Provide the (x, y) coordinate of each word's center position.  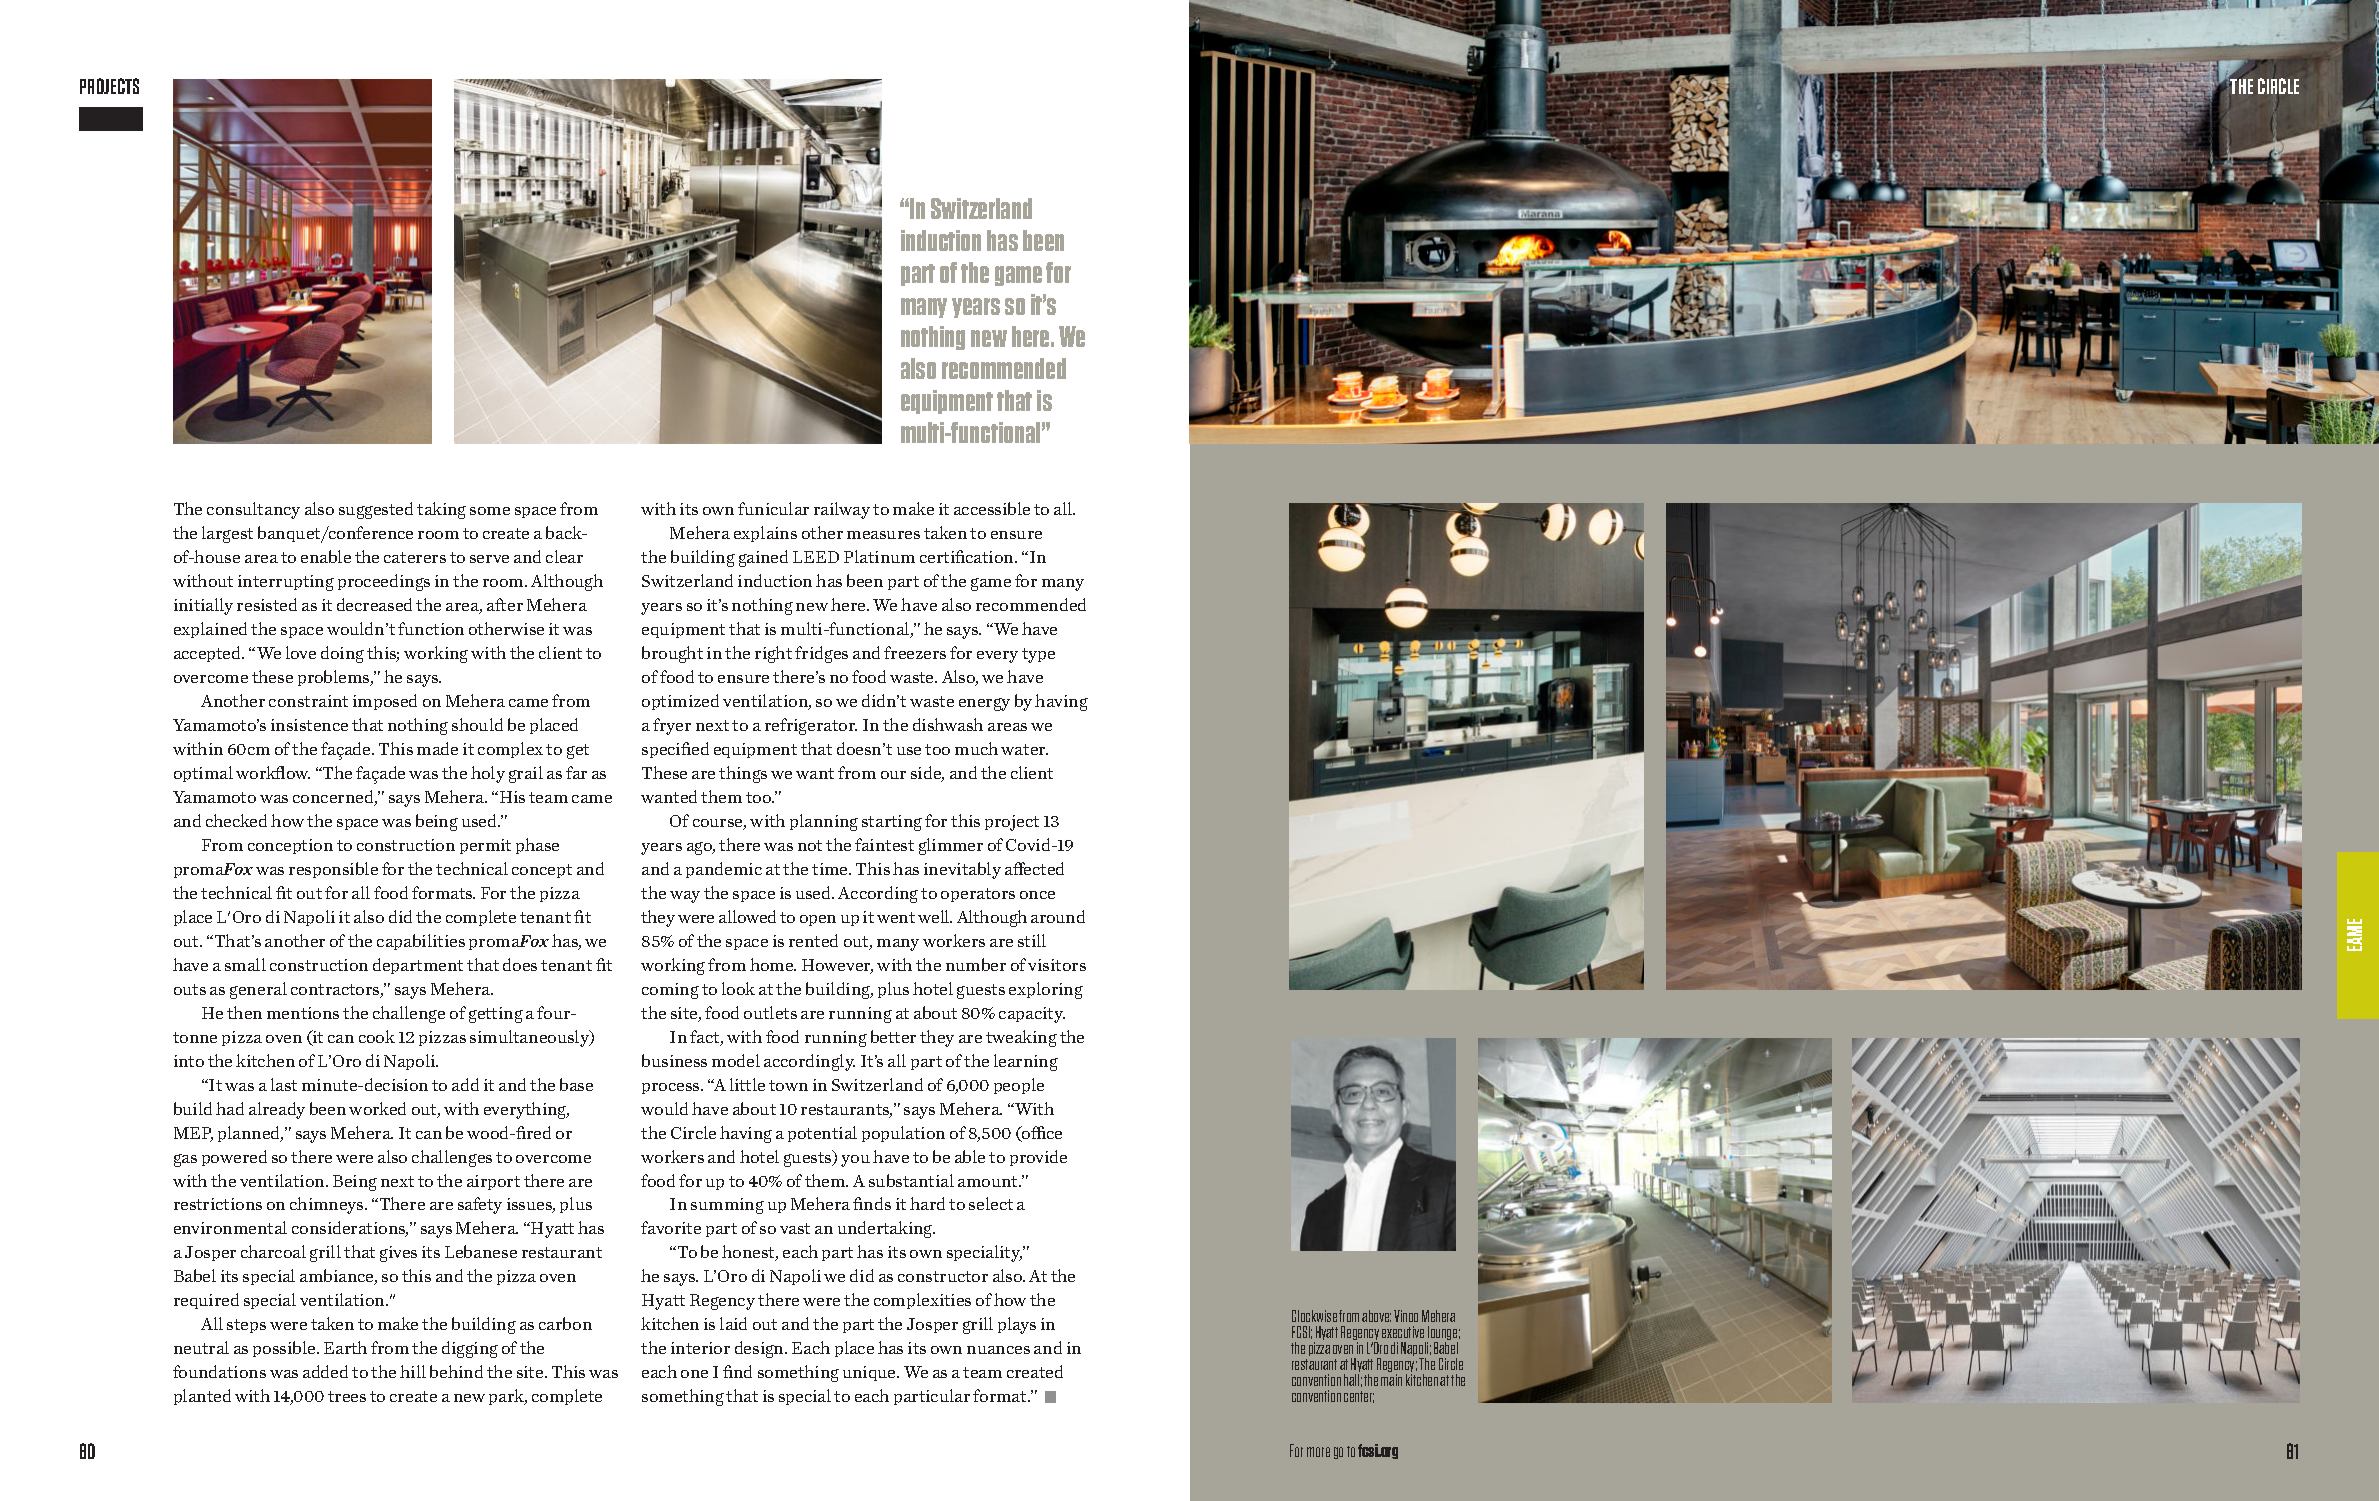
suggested (376, 510)
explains (765, 534)
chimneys (328, 1205)
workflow (273, 772)
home (773, 964)
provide (1038, 1158)
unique (870, 1373)
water (1024, 749)
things (743, 774)
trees (347, 1396)
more (1318, 1452)
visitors (1057, 965)
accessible (992, 508)
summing (727, 1206)
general (258, 990)
